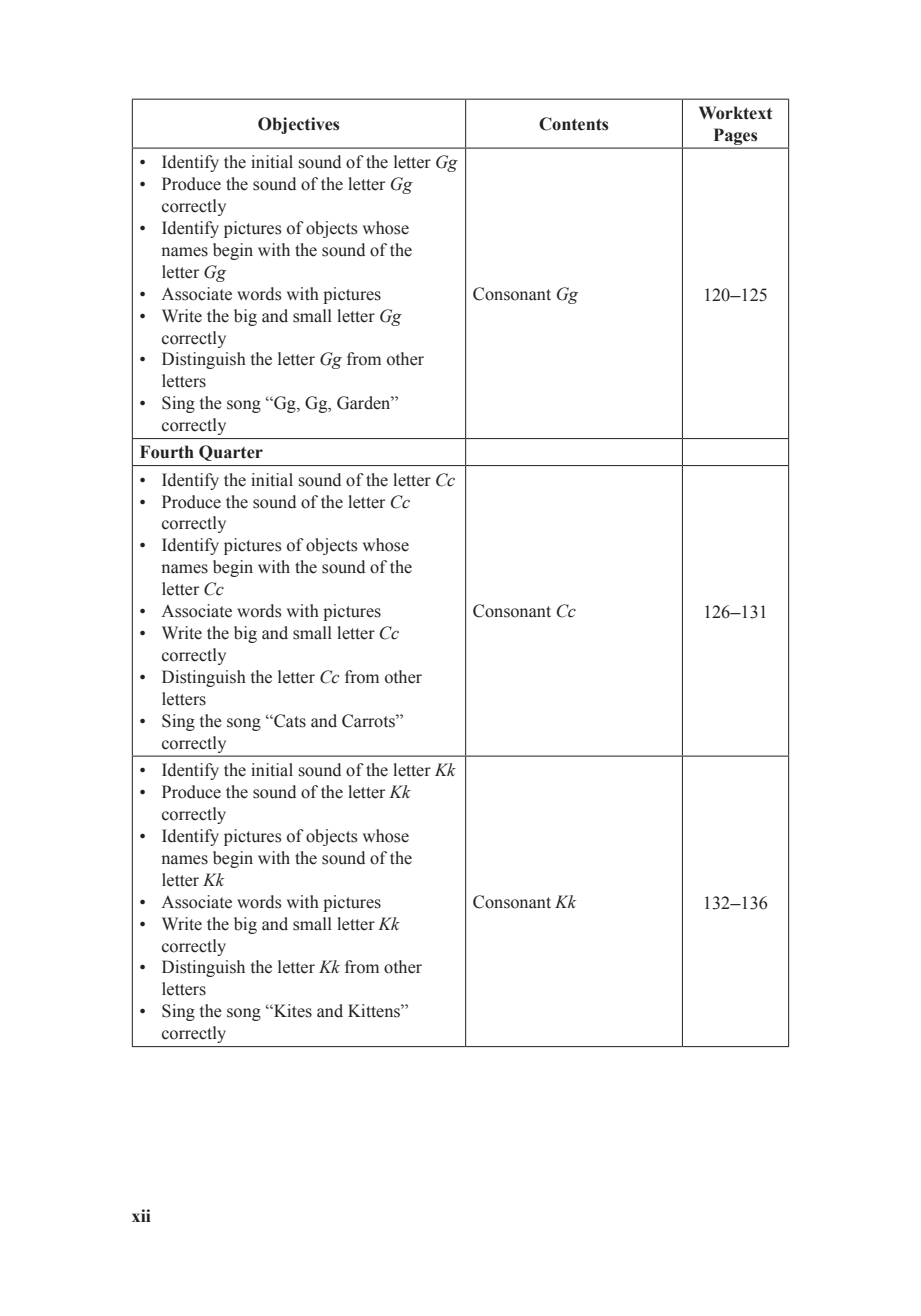 Image resolution: width=921 pixels, height=1316 pixels. I want to click on Quarter, so click(231, 453).
